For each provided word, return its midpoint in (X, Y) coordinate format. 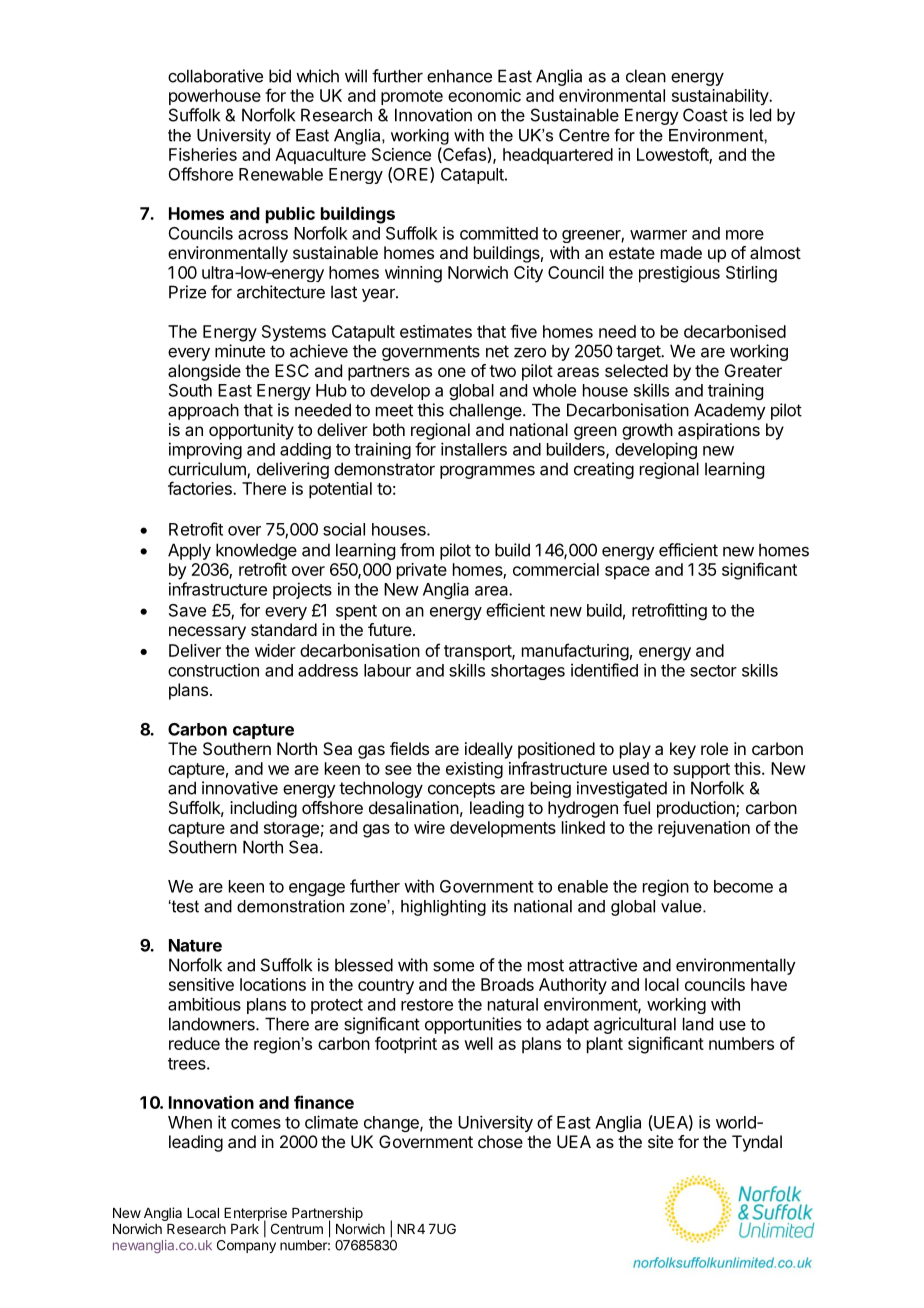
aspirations (719, 431)
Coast (705, 115)
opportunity (251, 431)
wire (429, 827)
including (263, 809)
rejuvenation (704, 829)
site (660, 1141)
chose (500, 1141)
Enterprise (255, 1215)
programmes (487, 472)
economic (484, 95)
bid (280, 76)
